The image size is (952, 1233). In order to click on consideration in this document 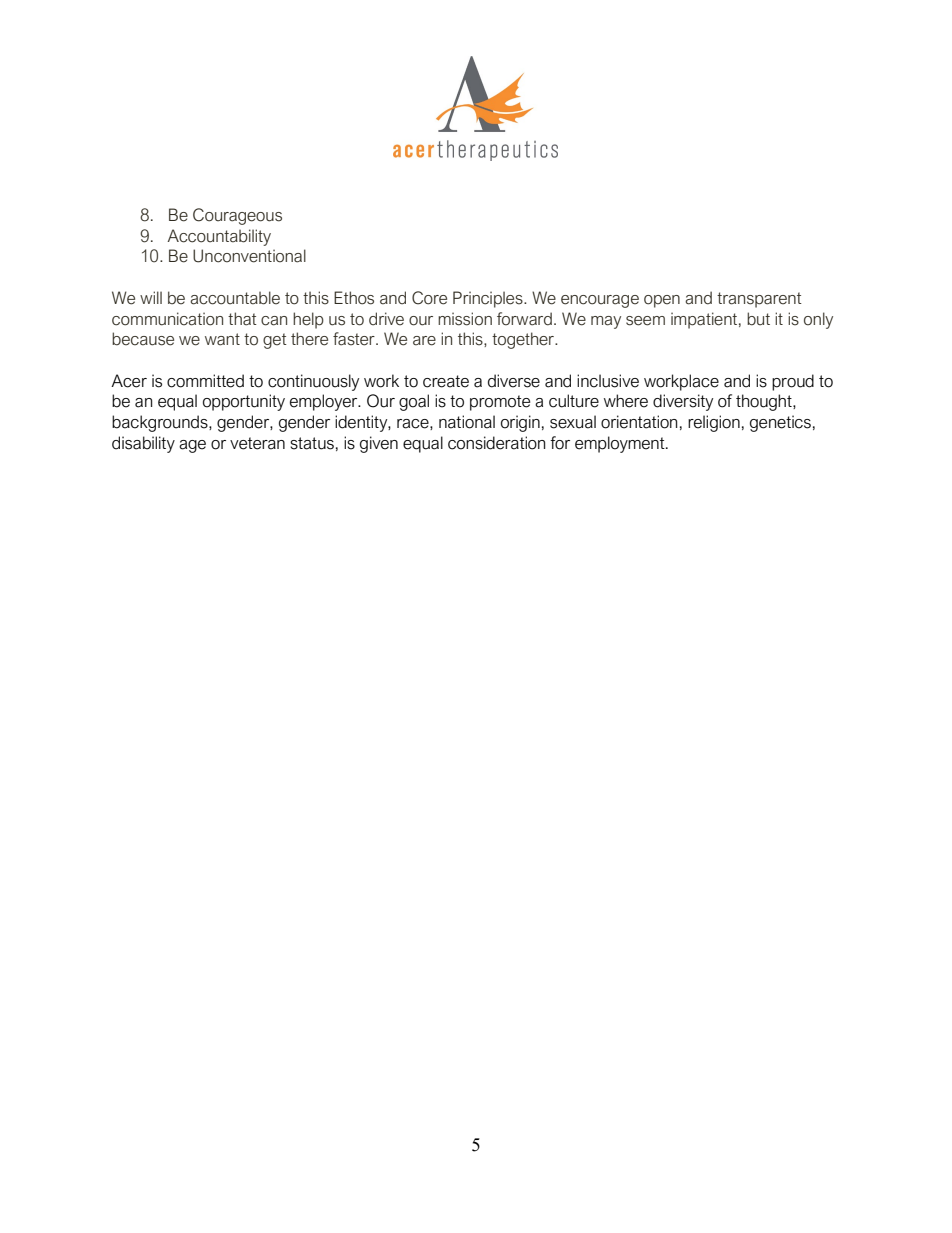, I will do `click(496, 443)`.
